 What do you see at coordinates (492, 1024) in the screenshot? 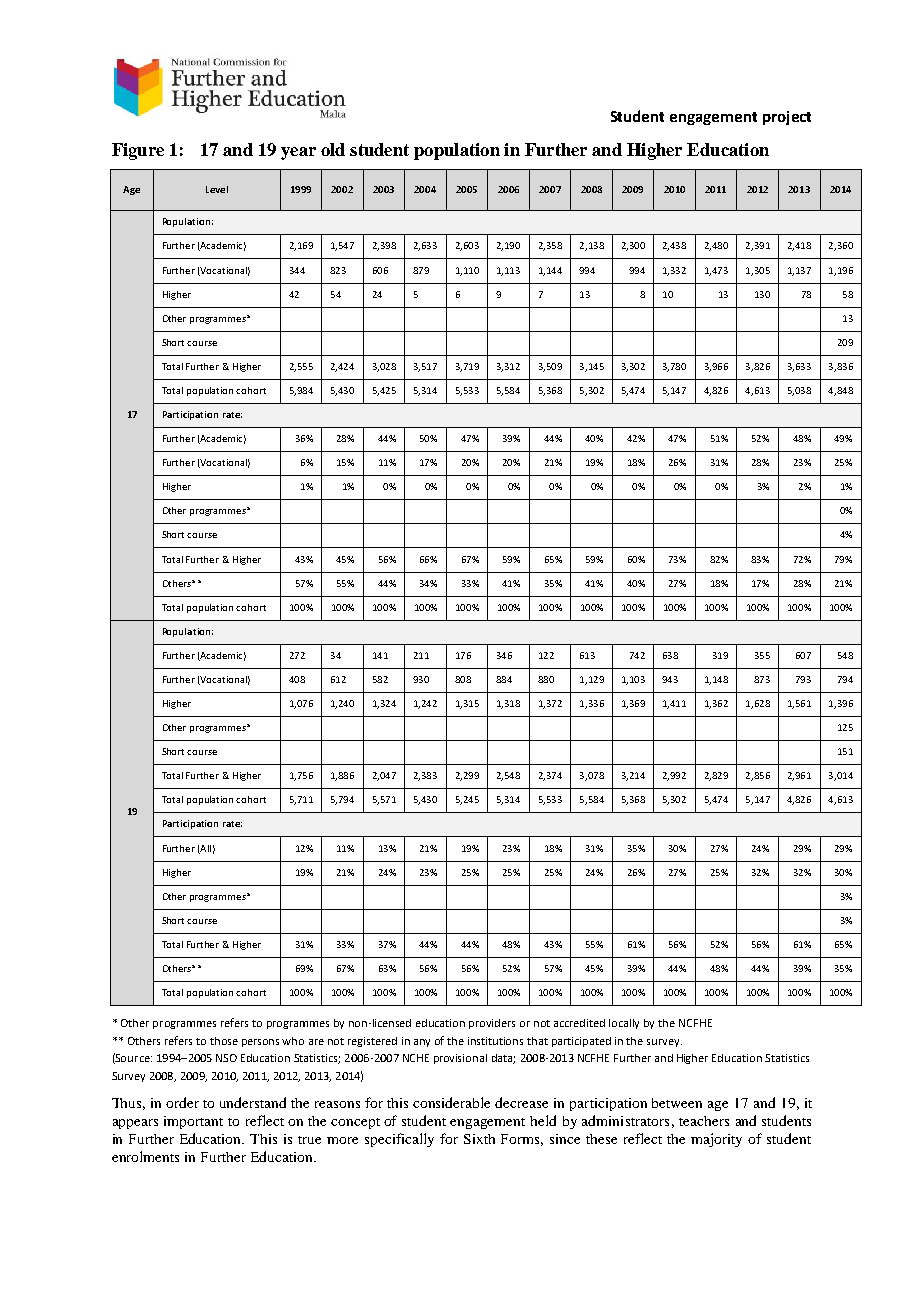
I see `providers` at bounding box center [492, 1024].
